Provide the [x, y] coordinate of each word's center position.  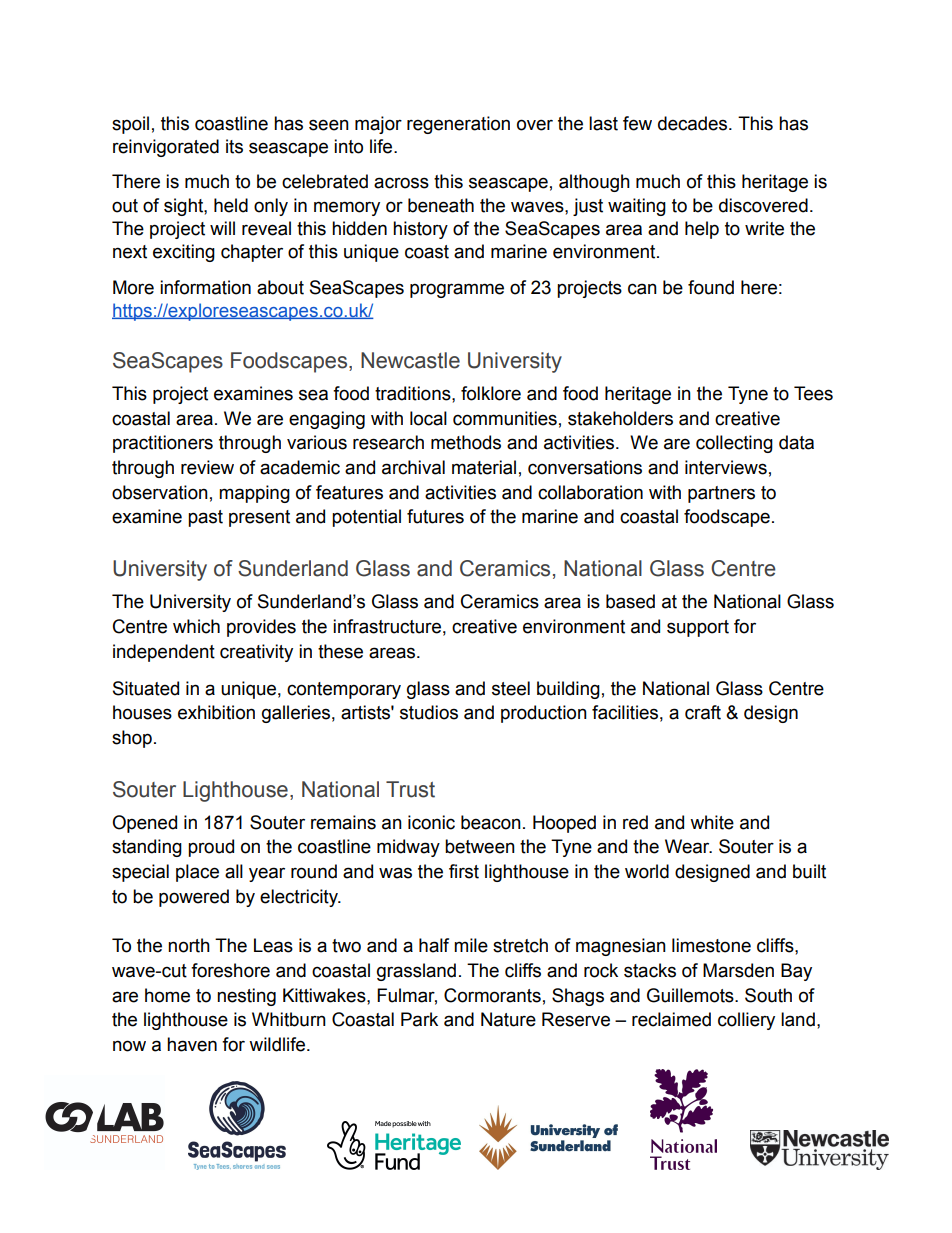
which [196, 626]
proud [211, 848]
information [205, 287]
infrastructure [387, 626]
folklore [491, 393]
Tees [813, 393]
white [712, 822]
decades [694, 123]
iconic [431, 822]
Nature [508, 1019]
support [698, 628]
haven [192, 1044]
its [234, 146]
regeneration [458, 125]
